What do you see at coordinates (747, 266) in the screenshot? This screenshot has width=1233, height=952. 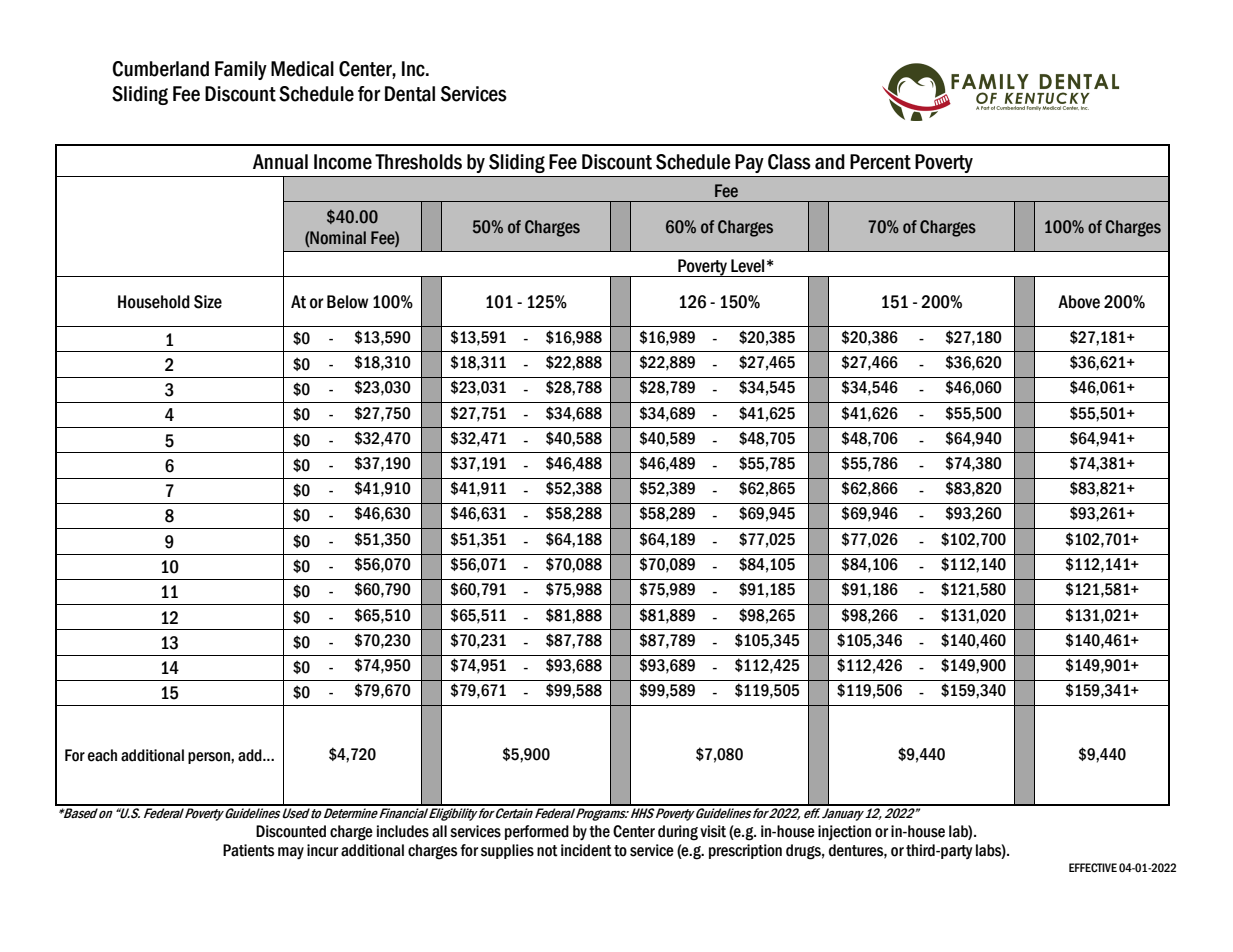 I see `Level` at bounding box center [747, 266].
